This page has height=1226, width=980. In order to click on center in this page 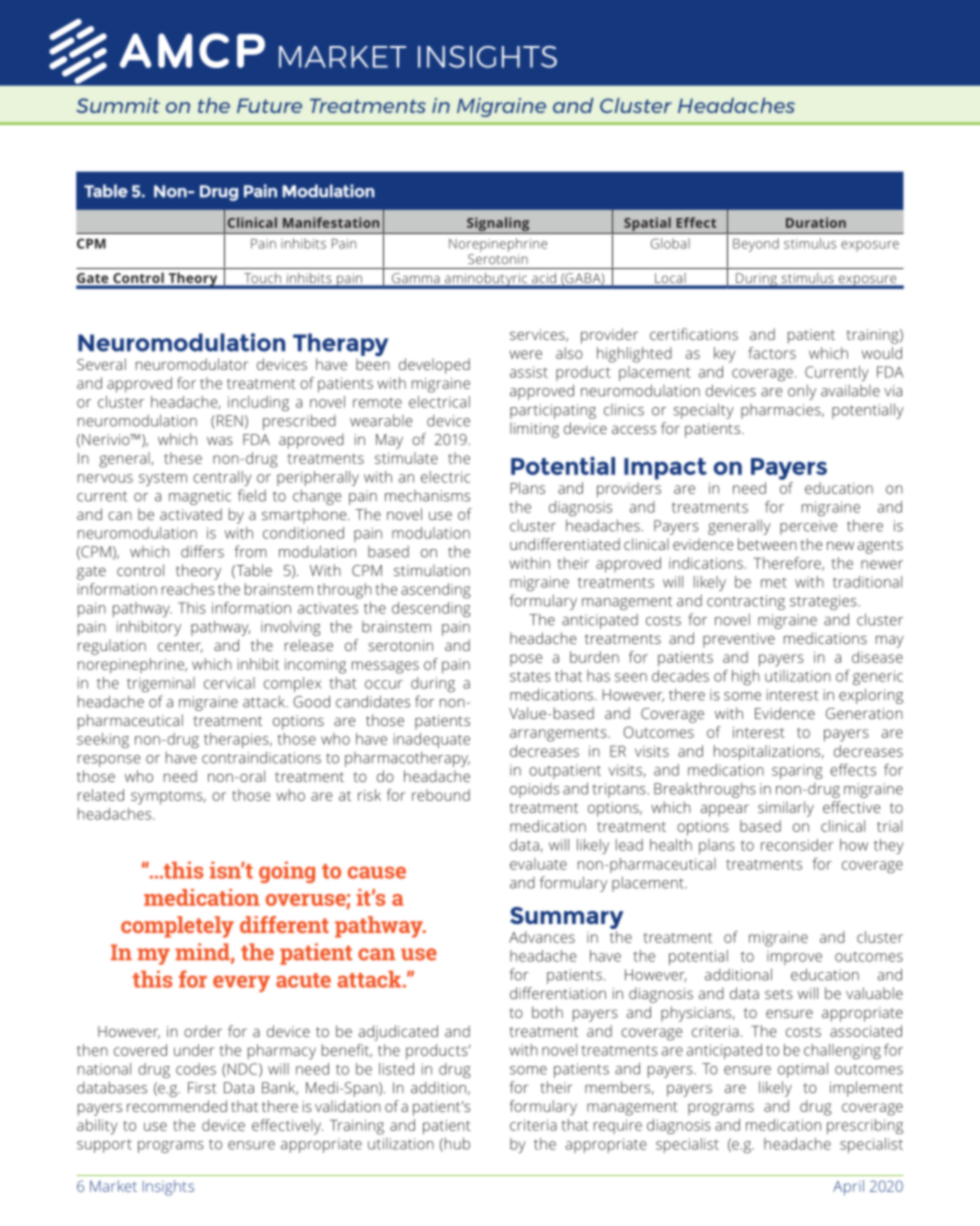, I will do `click(180, 647)`.
